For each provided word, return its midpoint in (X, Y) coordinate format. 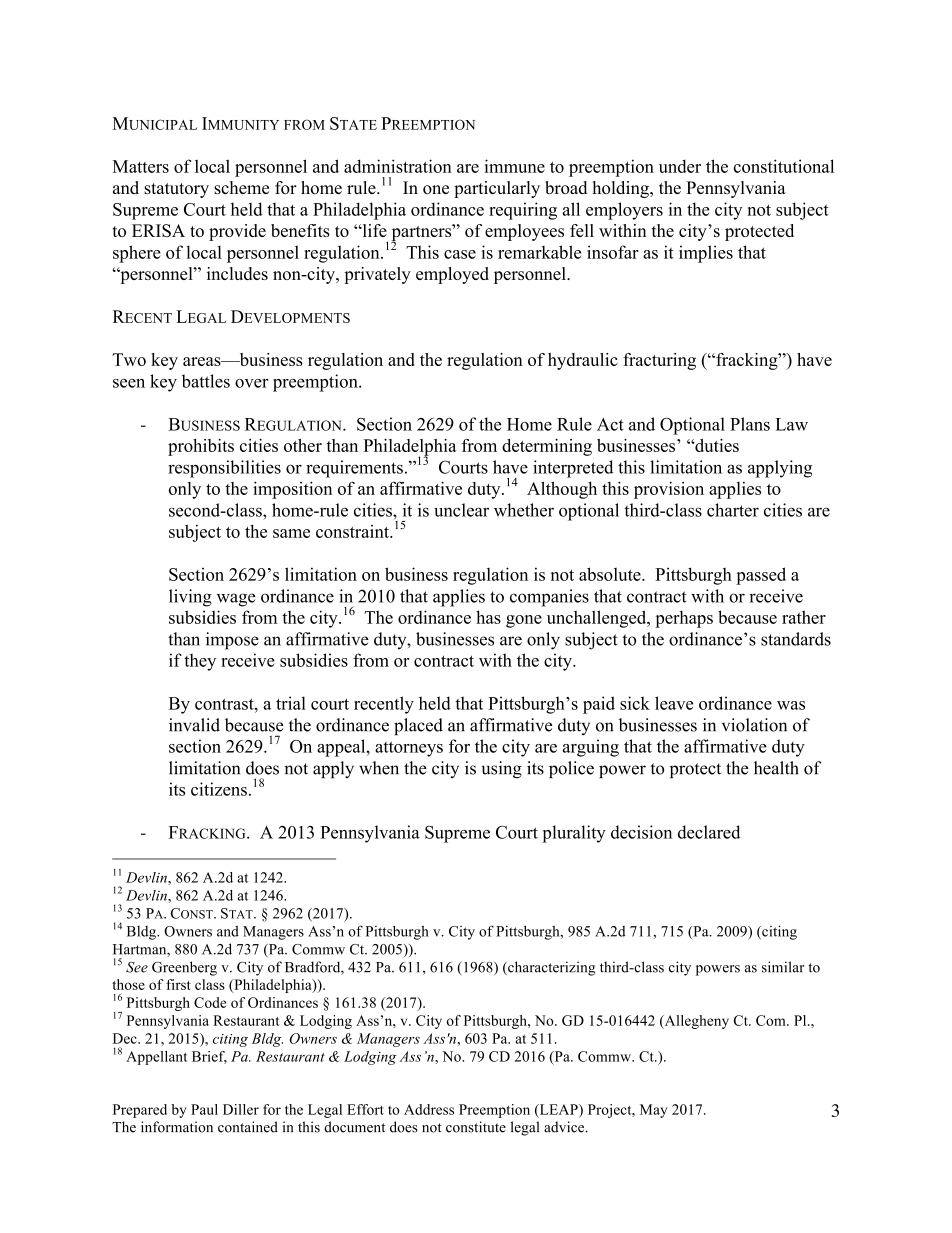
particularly (497, 189)
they (200, 662)
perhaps (684, 619)
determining (547, 447)
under (680, 166)
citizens (219, 789)
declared (709, 832)
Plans (750, 424)
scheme (241, 187)
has (488, 617)
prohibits (201, 447)
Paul (204, 1109)
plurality (574, 834)
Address (429, 1109)
